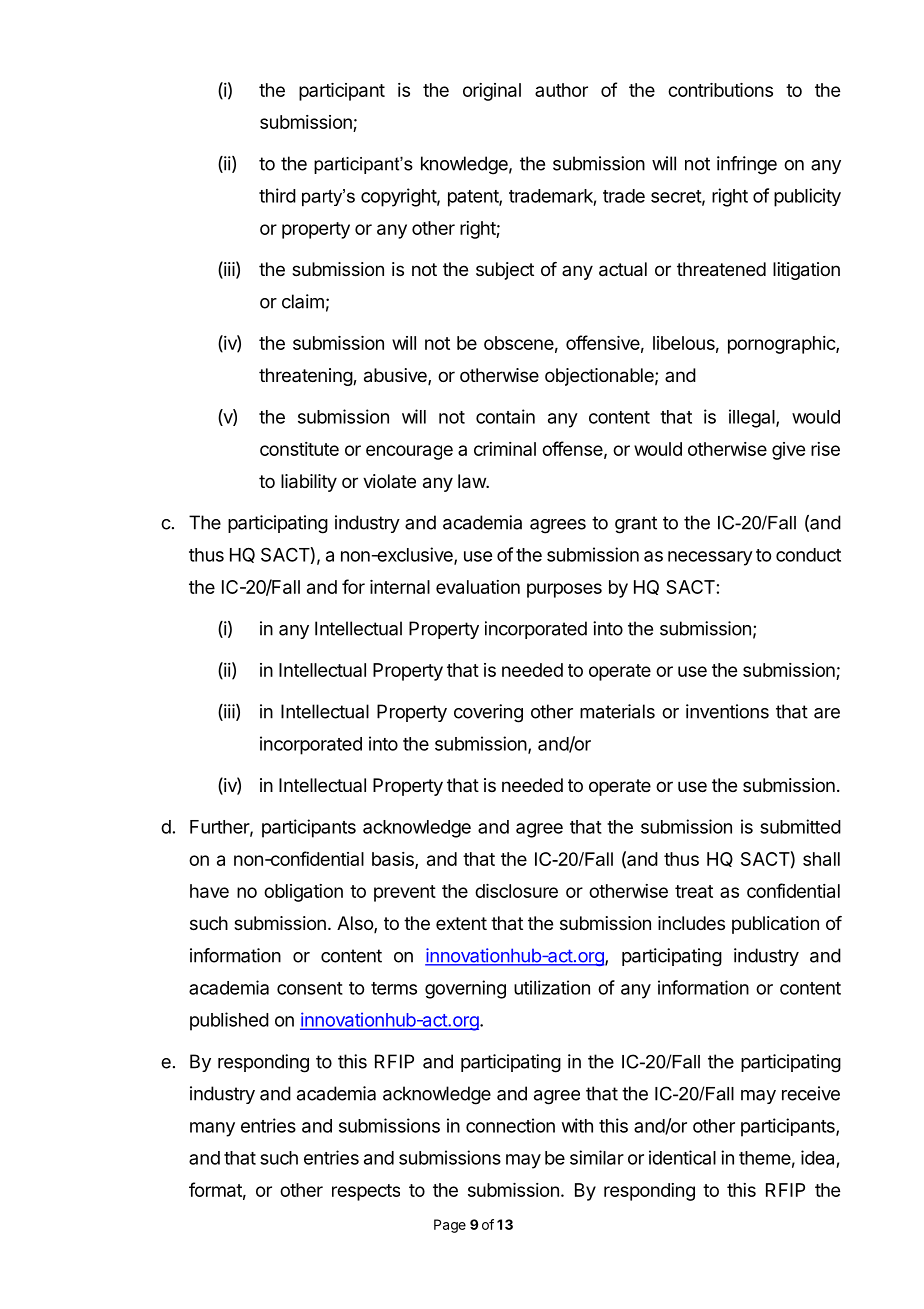 The height and width of the screenshot is (1309, 924). What do you see at coordinates (366, 1192) in the screenshot?
I see `respects` at bounding box center [366, 1192].
